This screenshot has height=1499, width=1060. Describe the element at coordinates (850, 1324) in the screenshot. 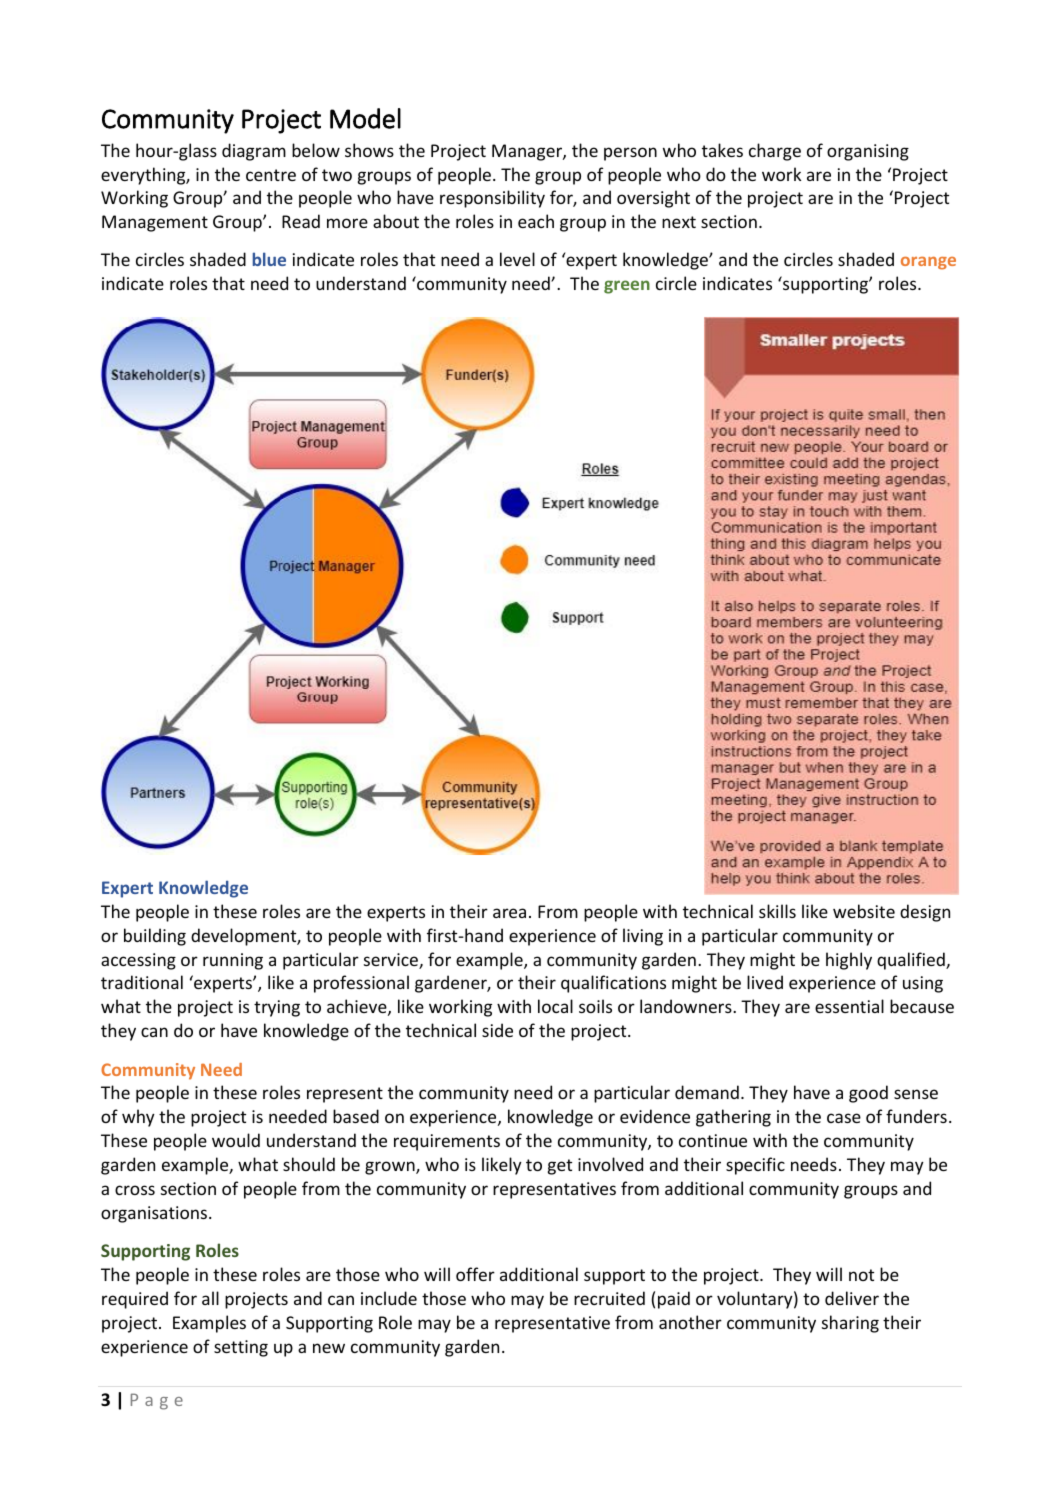

I see `sharing` at that location.
